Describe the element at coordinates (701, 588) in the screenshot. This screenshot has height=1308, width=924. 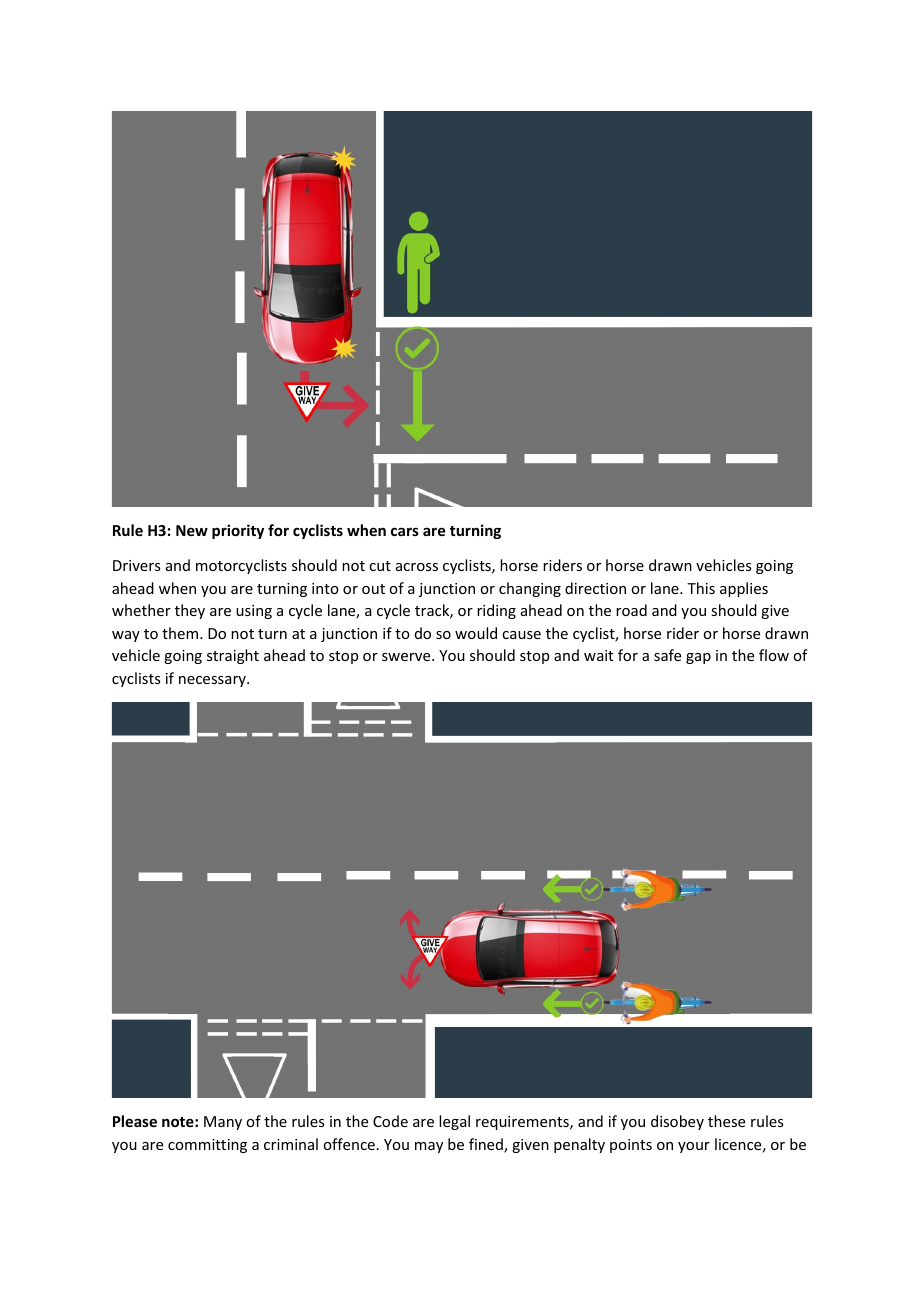
I see `This` at that location.
